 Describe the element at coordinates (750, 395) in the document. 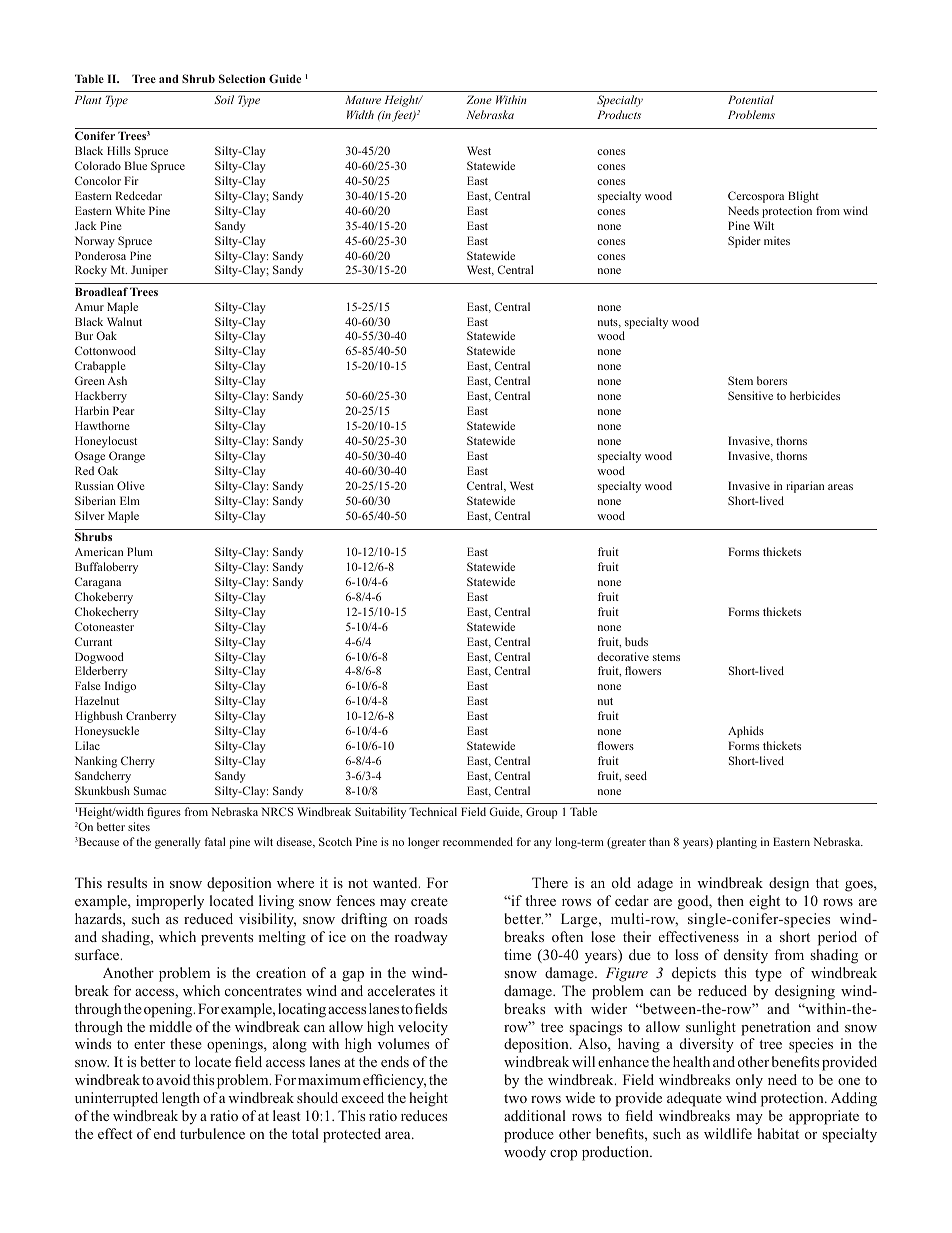

I see `Sensitive` at that location.
